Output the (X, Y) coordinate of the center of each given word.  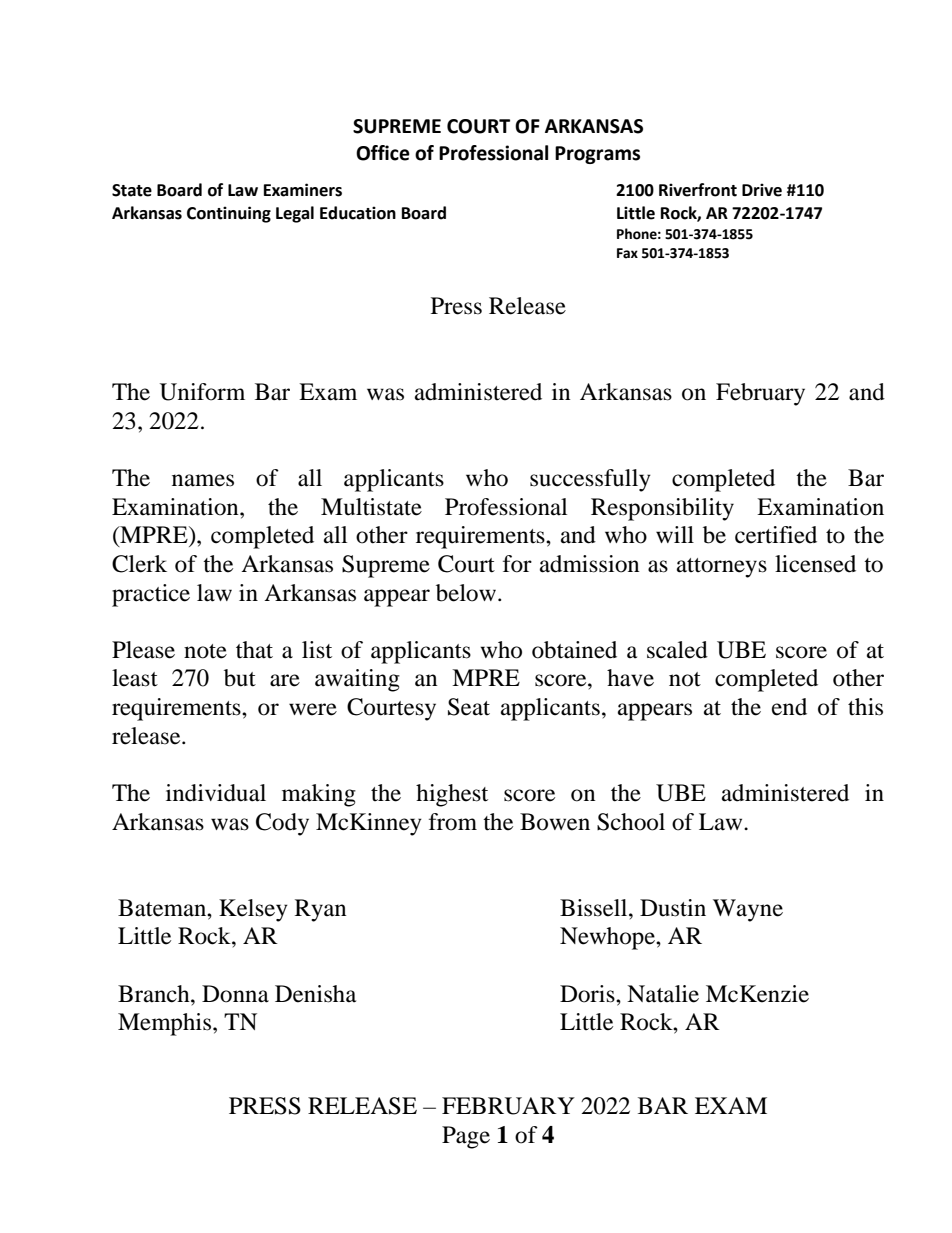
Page (466, 1137)
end (789, 707)
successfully (590, 480)
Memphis (166, 1024)
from (453, 822)
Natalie (663, 994)
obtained (574, 650)
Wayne (748, 910)
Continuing (229, 214)
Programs (597, 155)
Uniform (202, 392)
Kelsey (253, 910)
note (205, 651)
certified (776, 535)
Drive (762, 190)
